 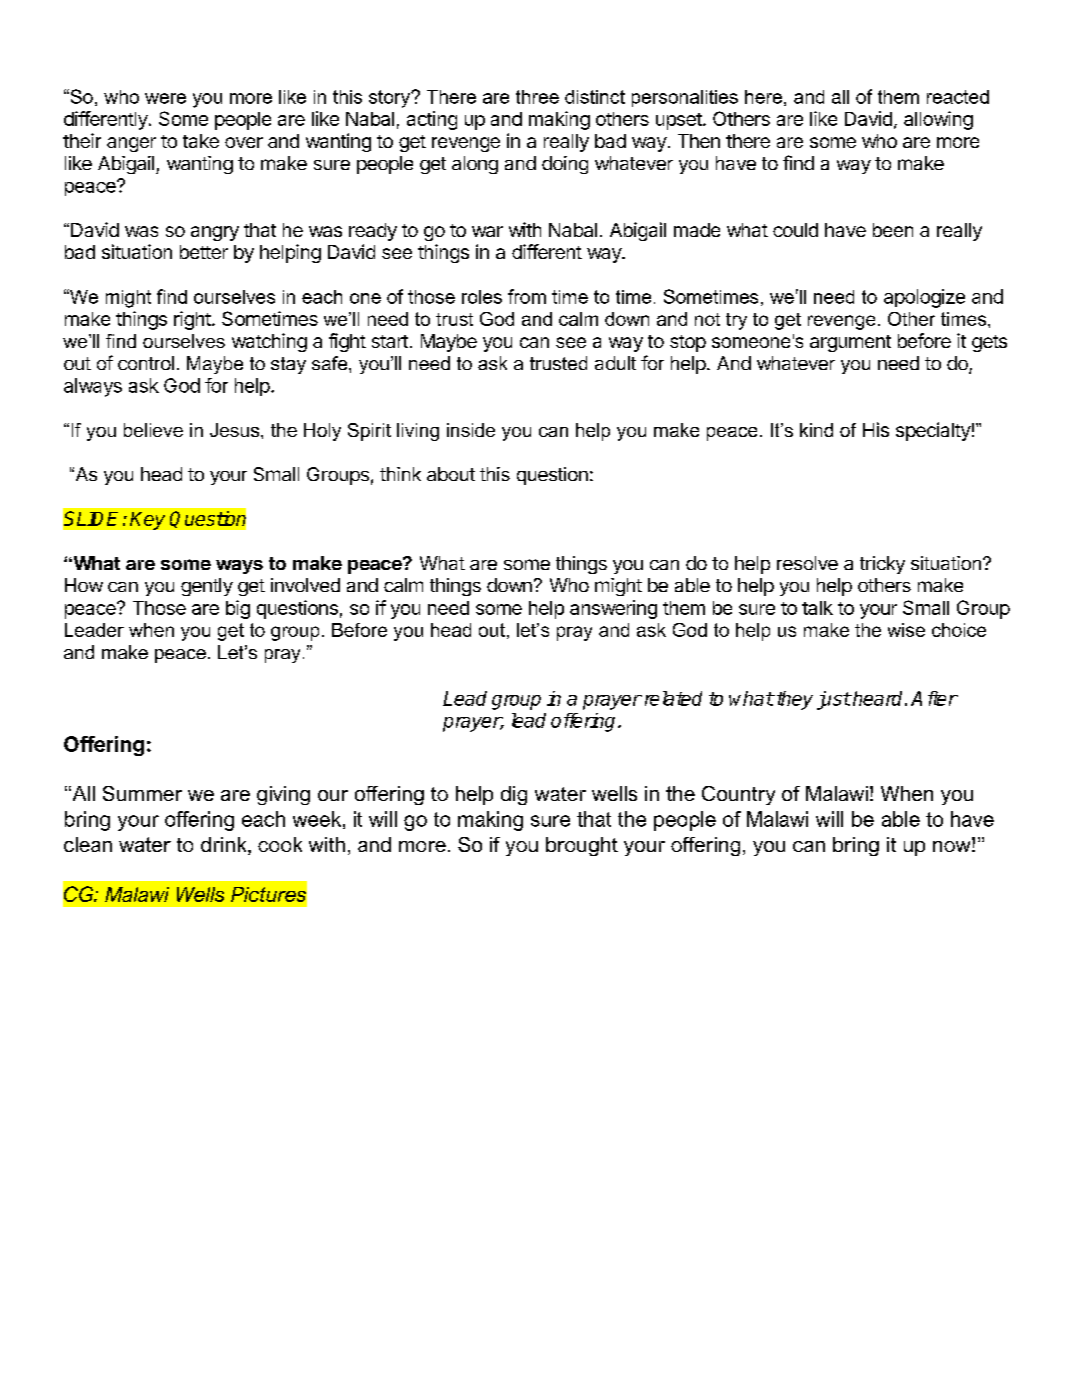 What do you see at coordinates (582, 846) in the screenshot?
I see `brought` at bounding box center [582, 846].
